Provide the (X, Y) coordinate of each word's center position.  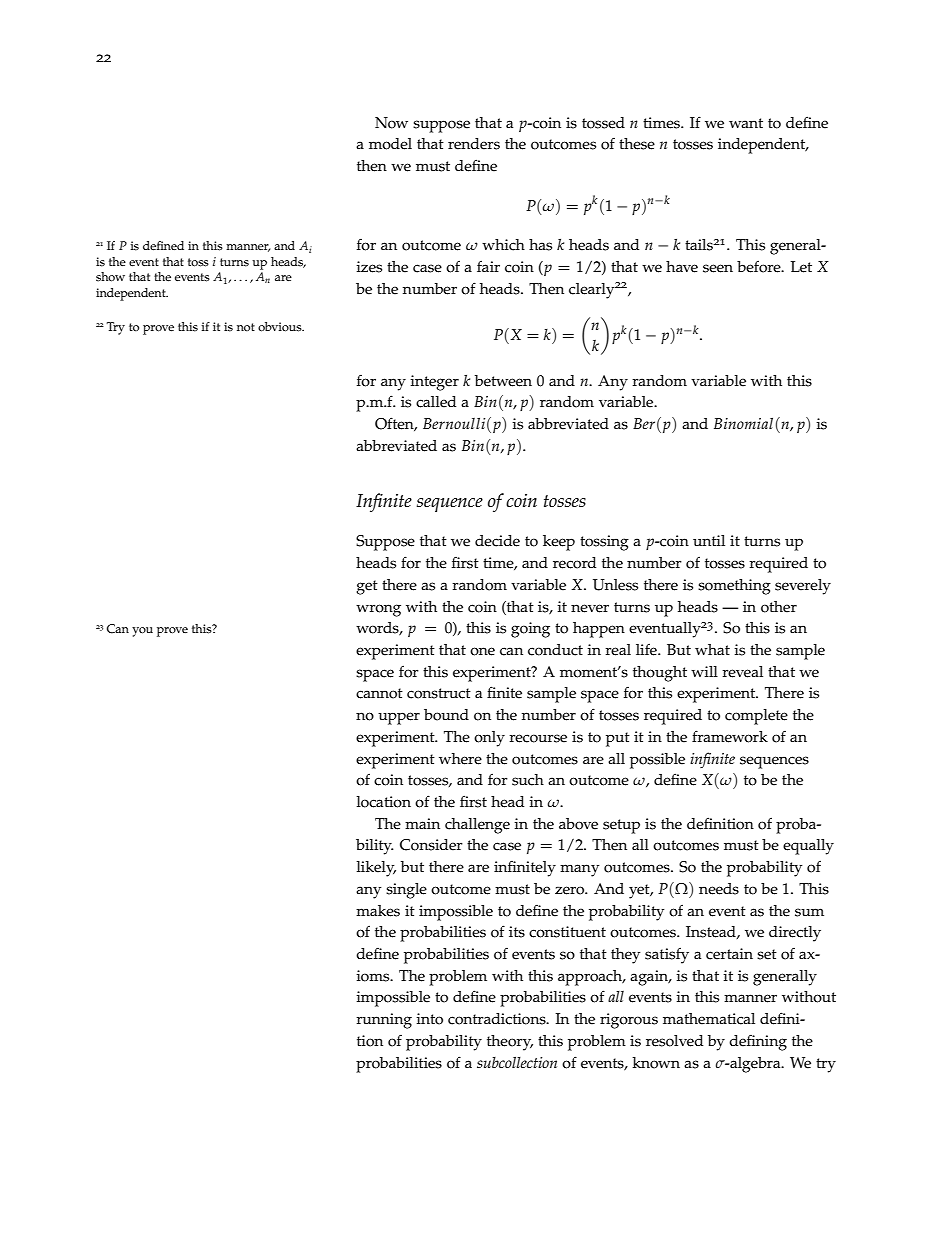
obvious (281, 327)
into (429, 1019)
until (709, 540)
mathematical (709, 1019)
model (390, 144)
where (460, 759)
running (384, 1021)
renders (474, 144)
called (436, 402)
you (142, 632)
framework (730, 736)
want (746, 123)
